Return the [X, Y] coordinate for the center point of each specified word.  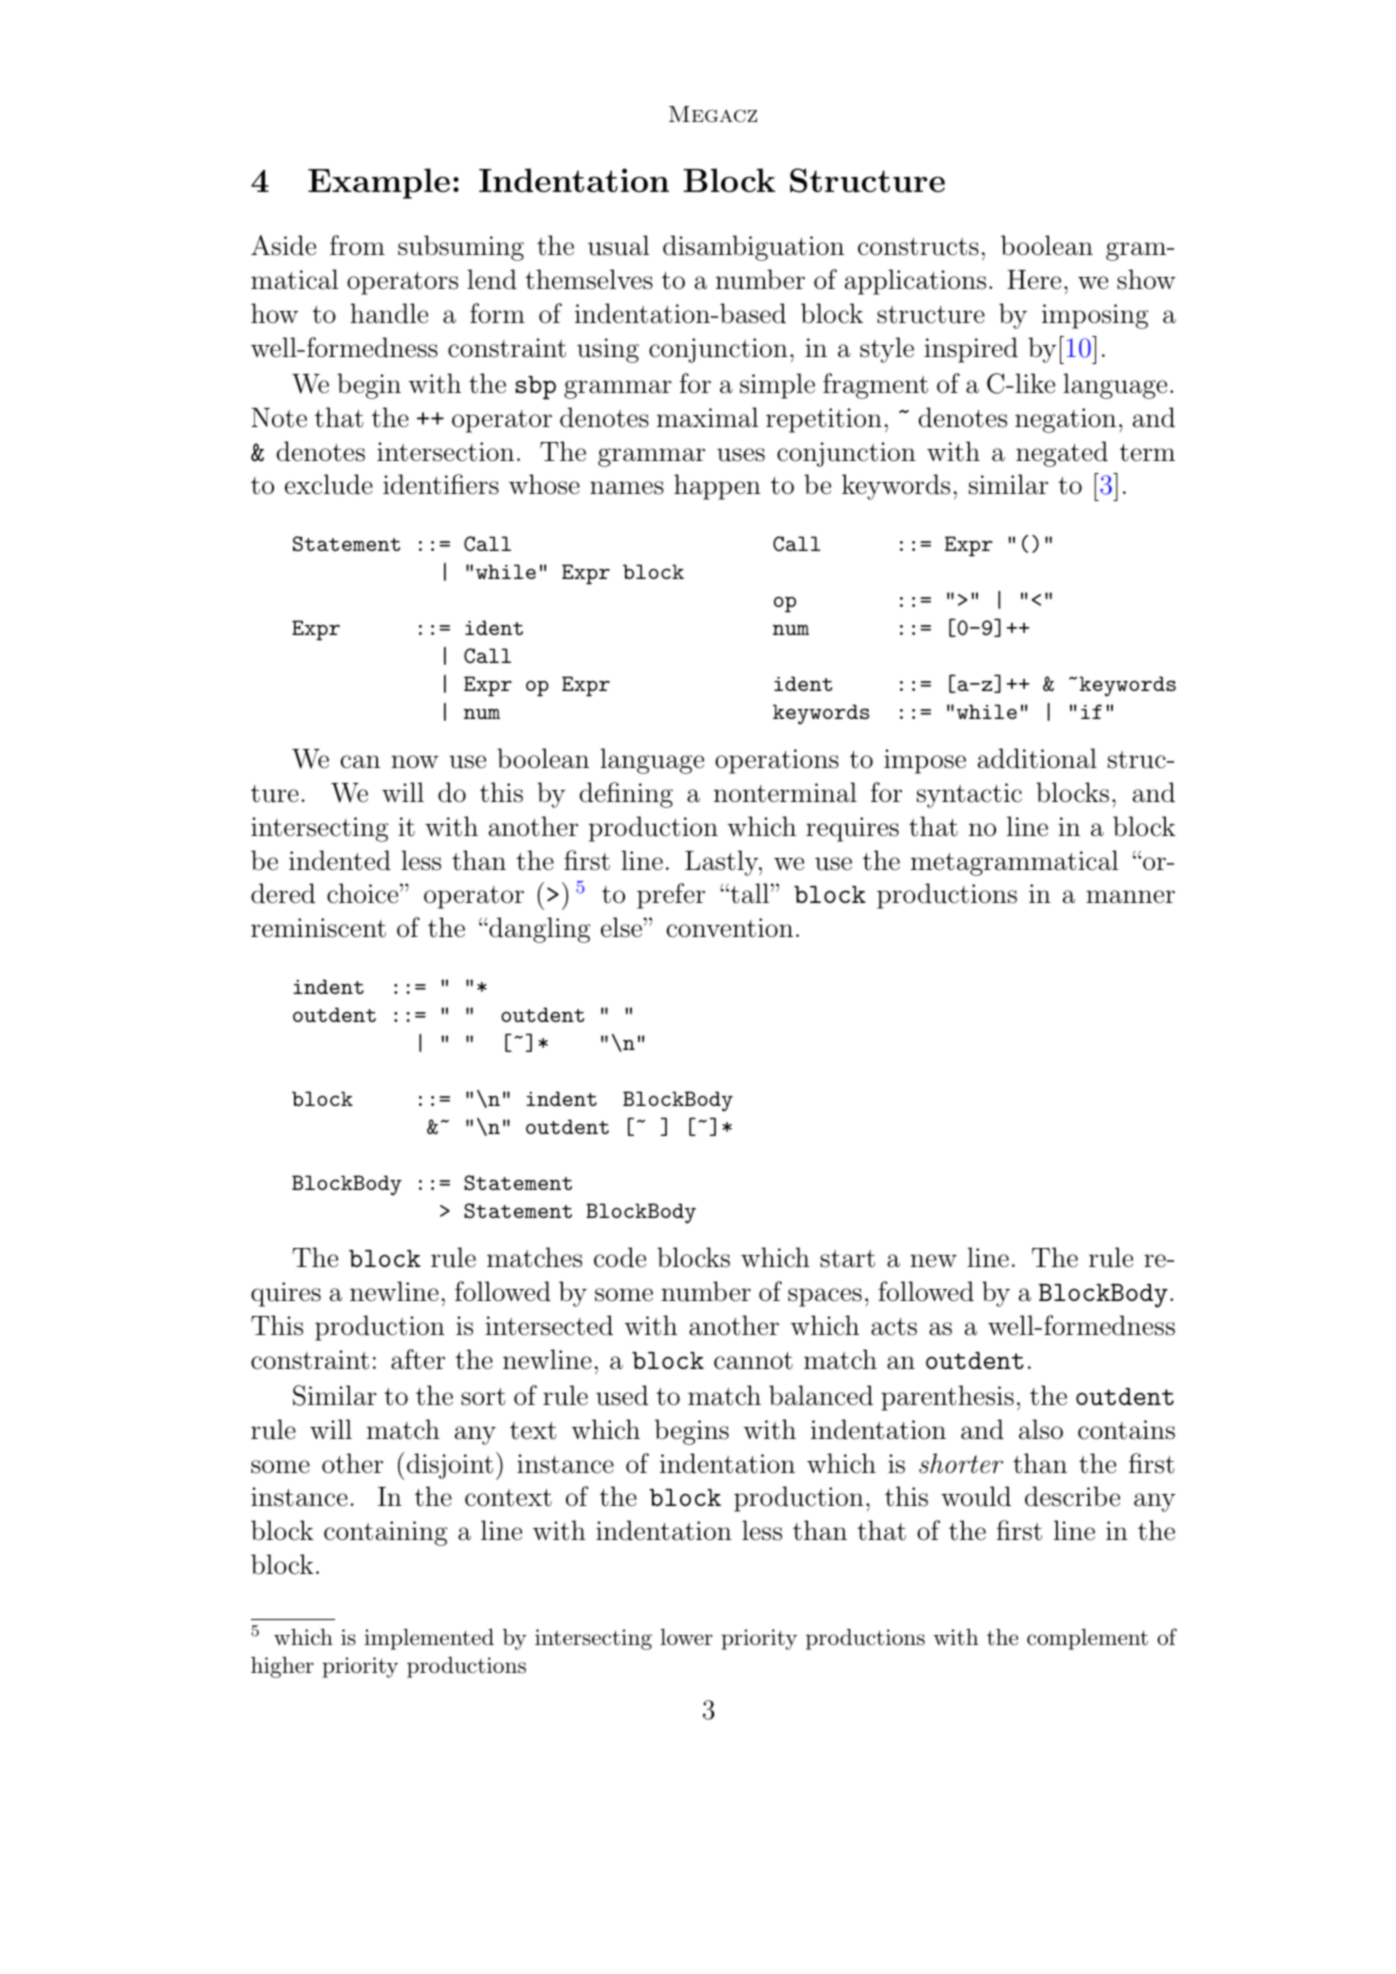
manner [1130, 897]
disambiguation [753, 248]
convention [730, 928]
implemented [429, 1639]
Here [1034, 280]
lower [687, 1637]
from [357, 245]
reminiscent [318, 928]
